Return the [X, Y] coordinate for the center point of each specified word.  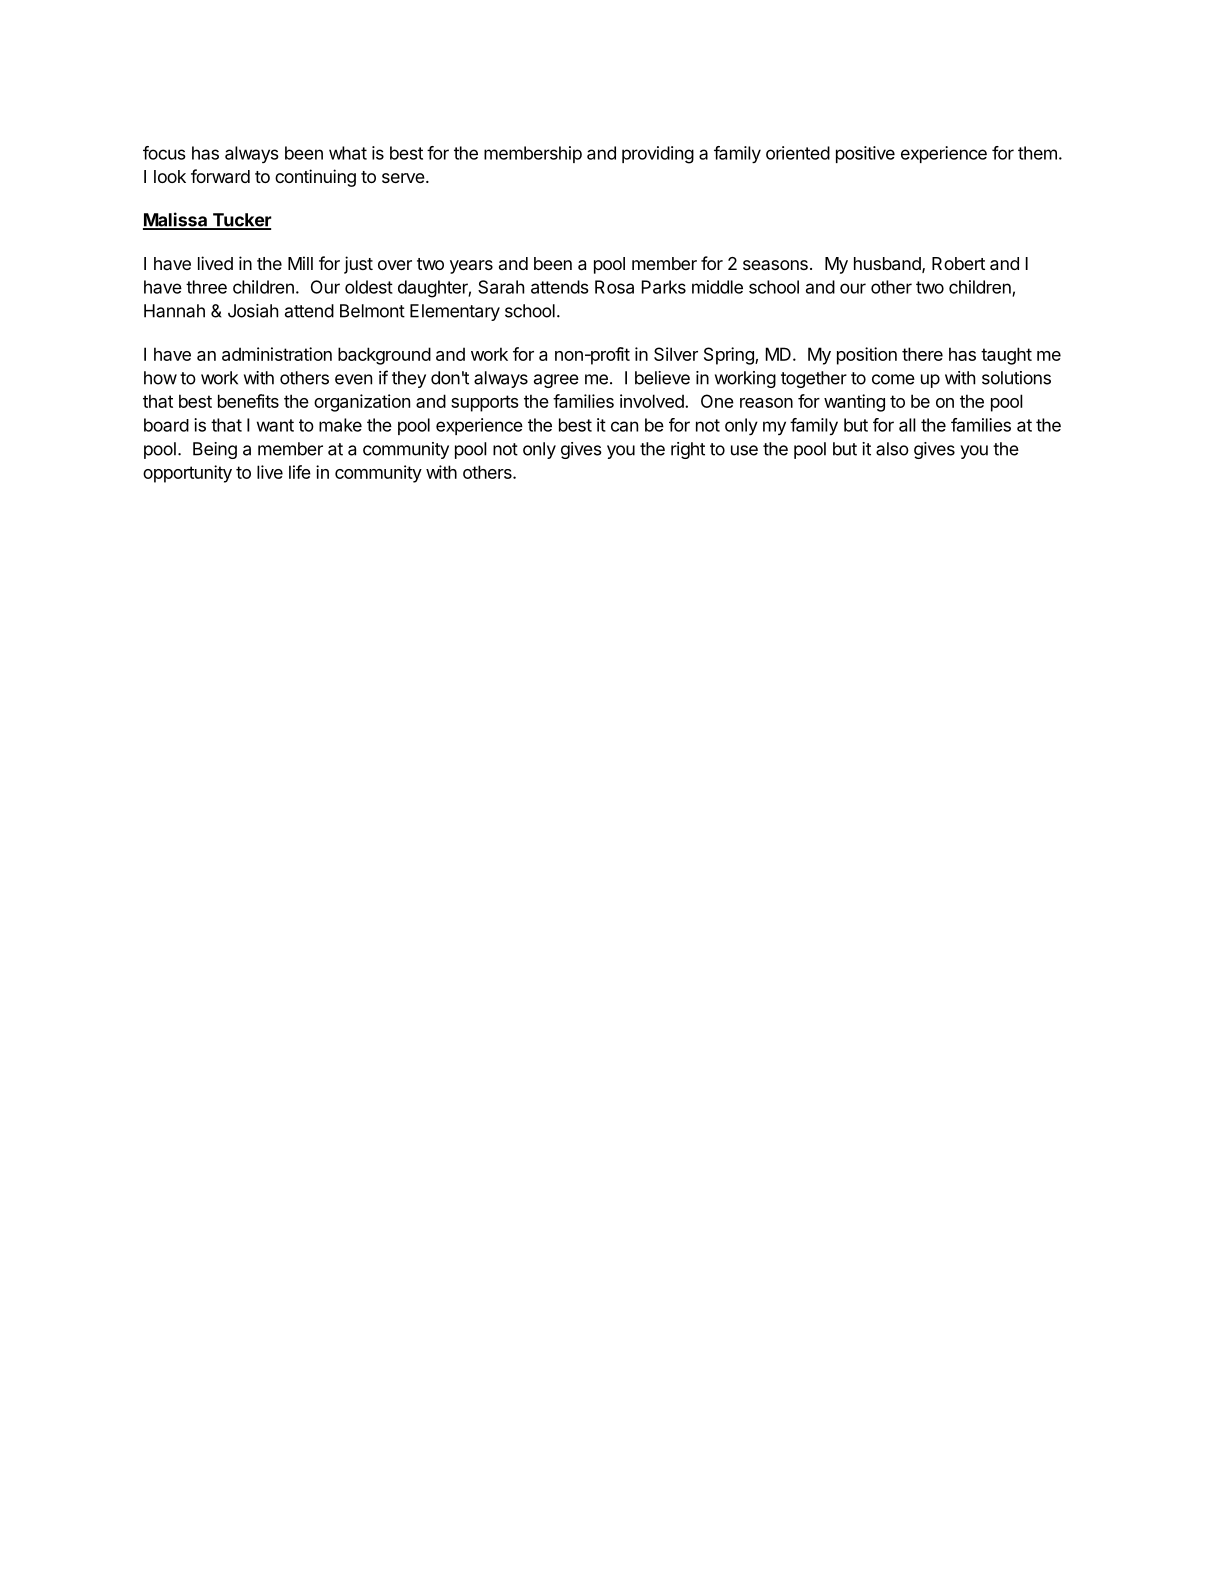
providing [658, 155]
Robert [958, 263]
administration [277, 354]
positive [865, 154]
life [300, 472]
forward [220, 176]
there [922, 354]
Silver [676, 354]
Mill [300, 263]
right [688, 450]
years [471, 267]
